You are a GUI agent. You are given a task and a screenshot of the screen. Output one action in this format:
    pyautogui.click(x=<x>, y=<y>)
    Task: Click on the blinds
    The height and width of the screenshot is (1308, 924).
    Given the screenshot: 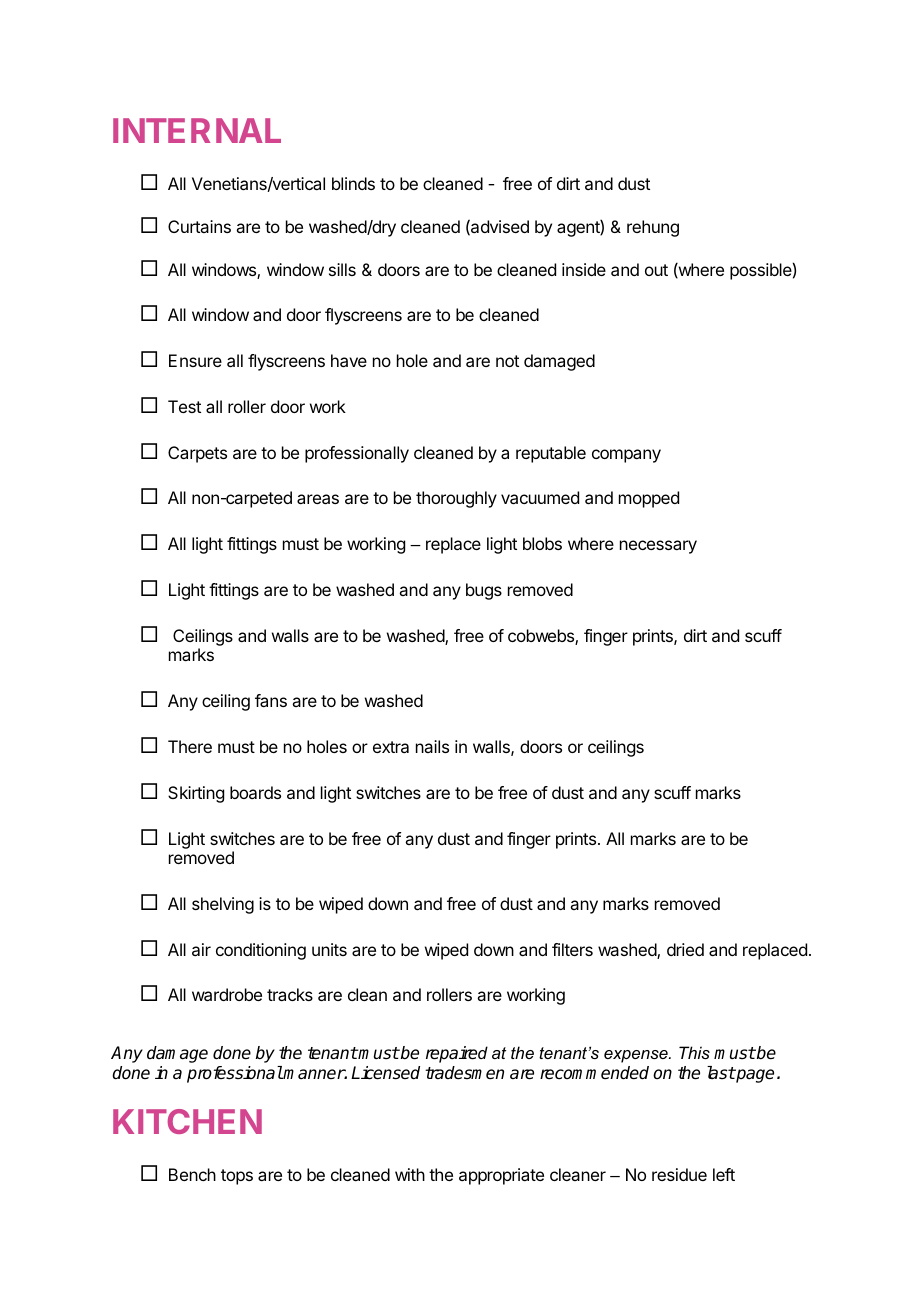 What is the action you would take?
    pyautogui.click(x=353, y=183)
